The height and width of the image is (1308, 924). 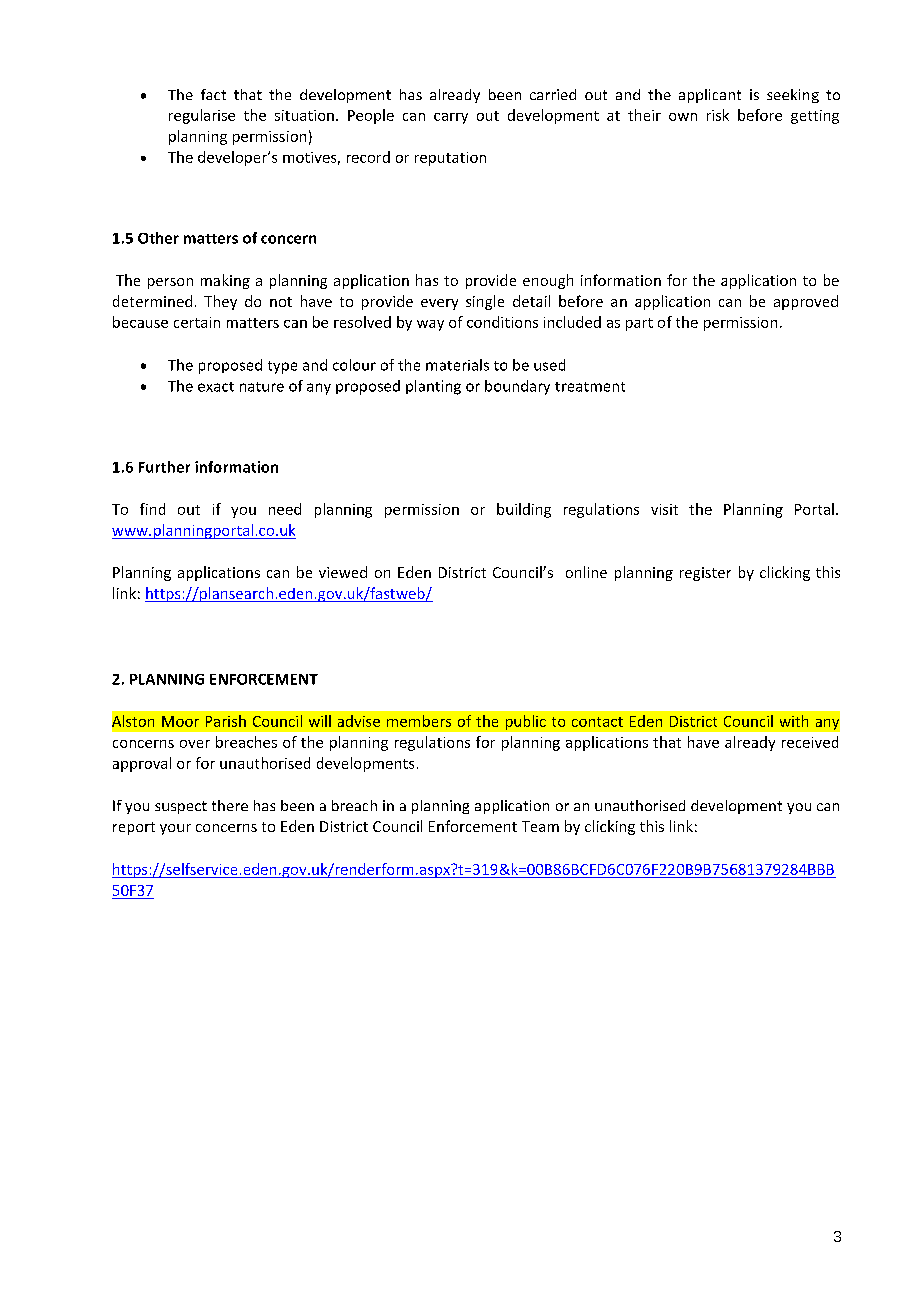 I want to click on viewed, so click(x=343, y=572).
